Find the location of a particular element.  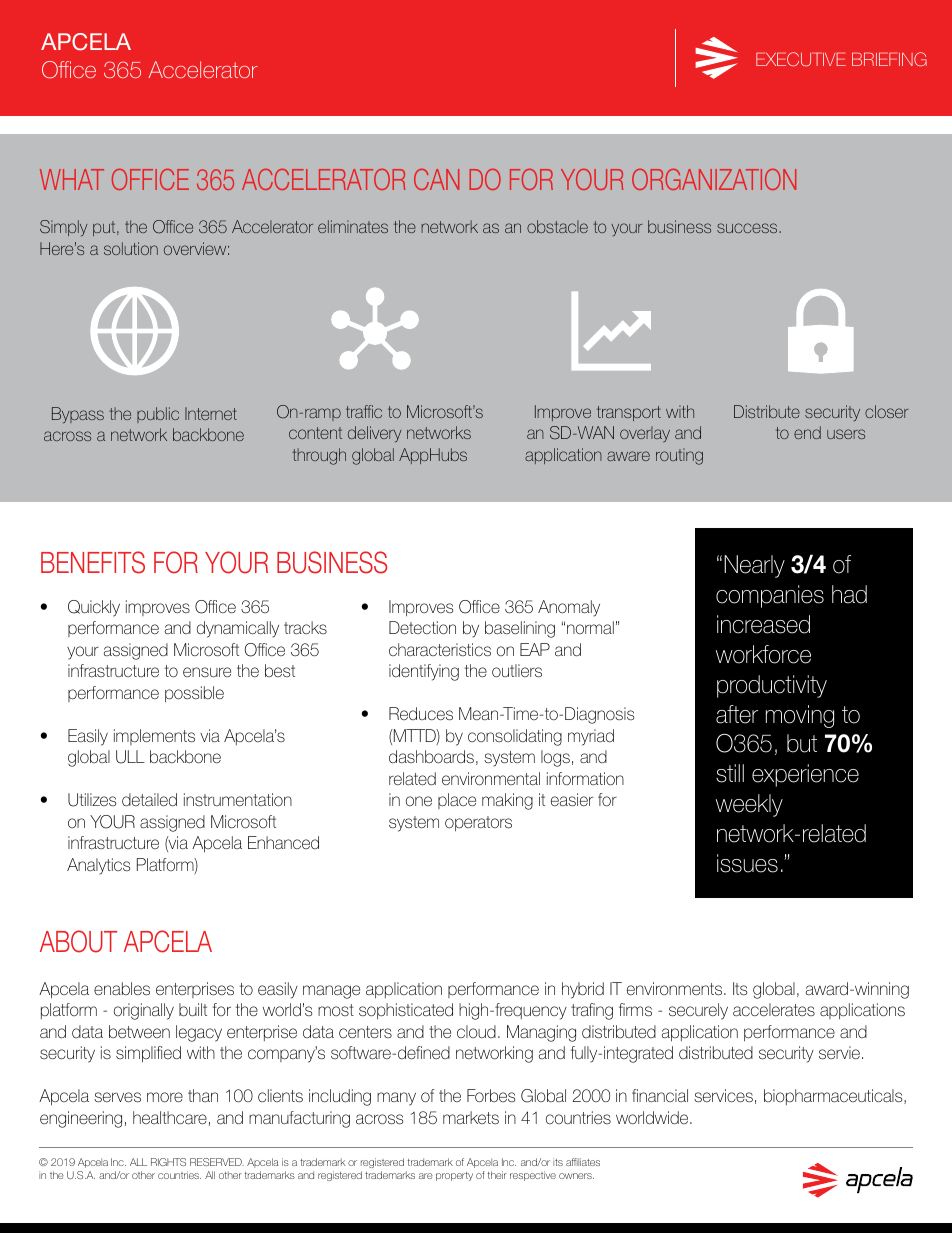

WHAT is located at coordinates (72, 179).
